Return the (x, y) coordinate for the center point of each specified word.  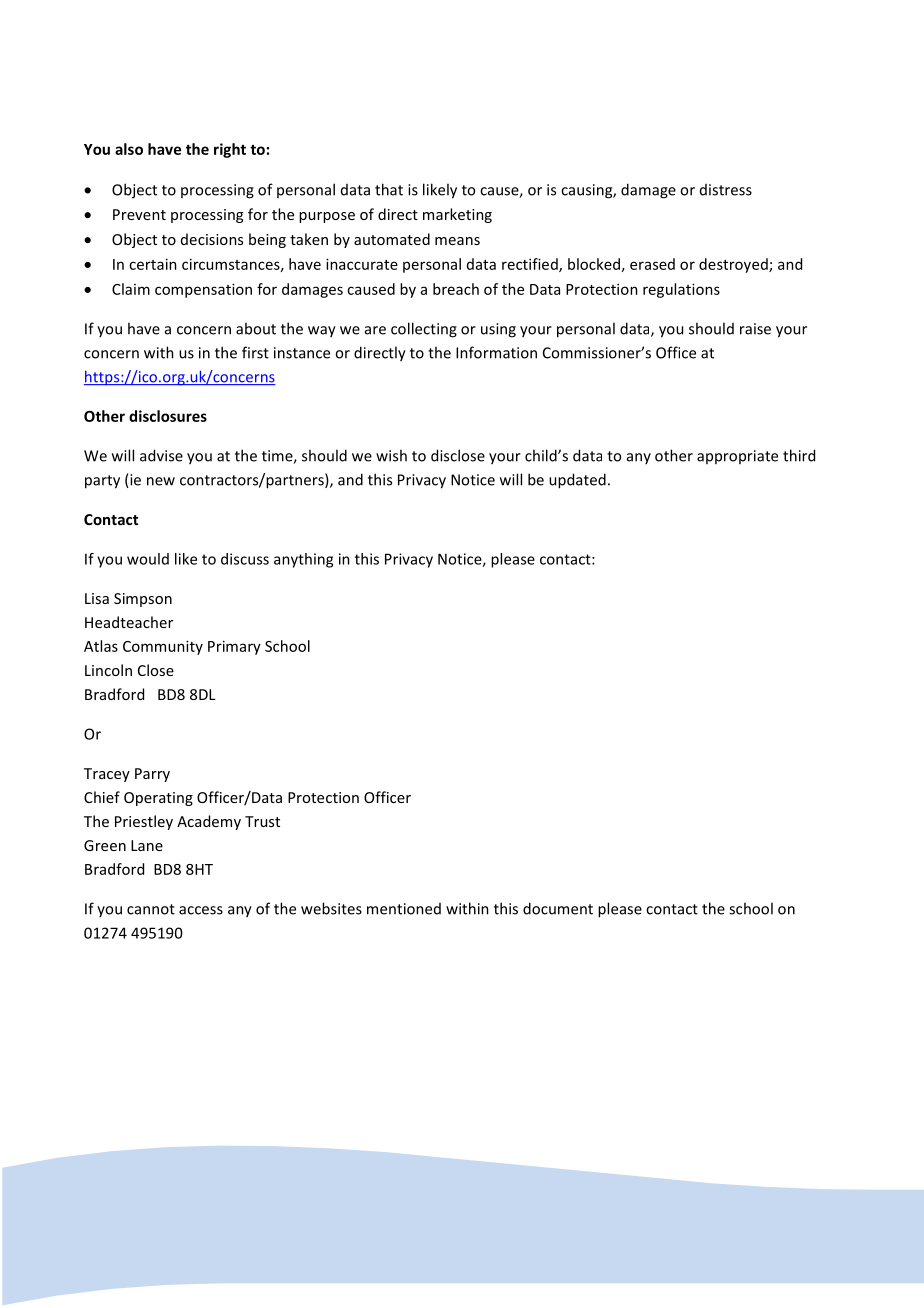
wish (391, 455)
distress (726, 190)
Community (163, 647)
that (389, 189)
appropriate (737, 457)
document (558, 908)
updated (577, 481)
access (201, 910)
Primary (234, 647)
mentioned (404, 909)
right (230, 150)
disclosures (168, 416)
